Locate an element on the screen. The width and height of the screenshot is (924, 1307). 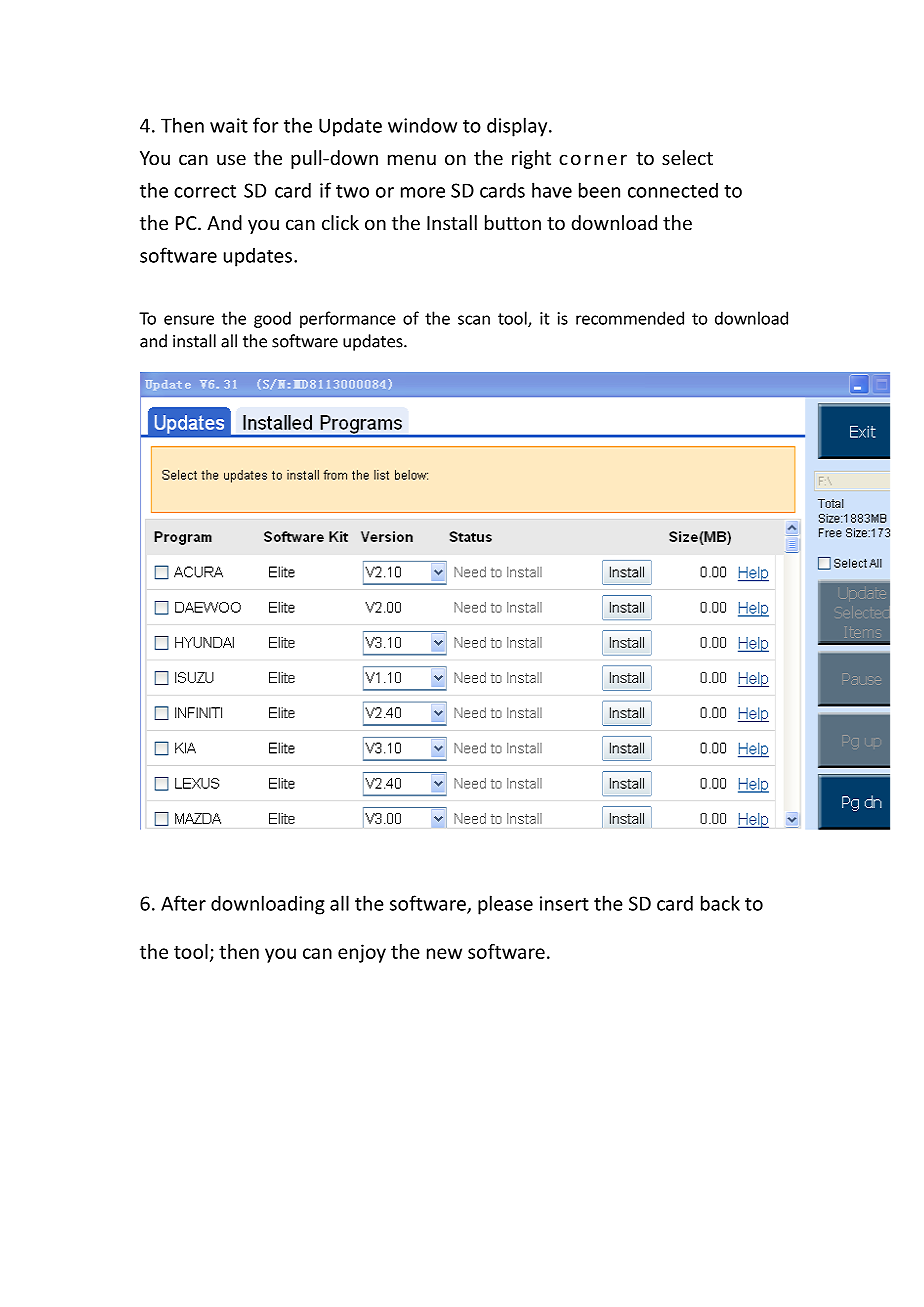
connected is located at coordinates (673, 190).
